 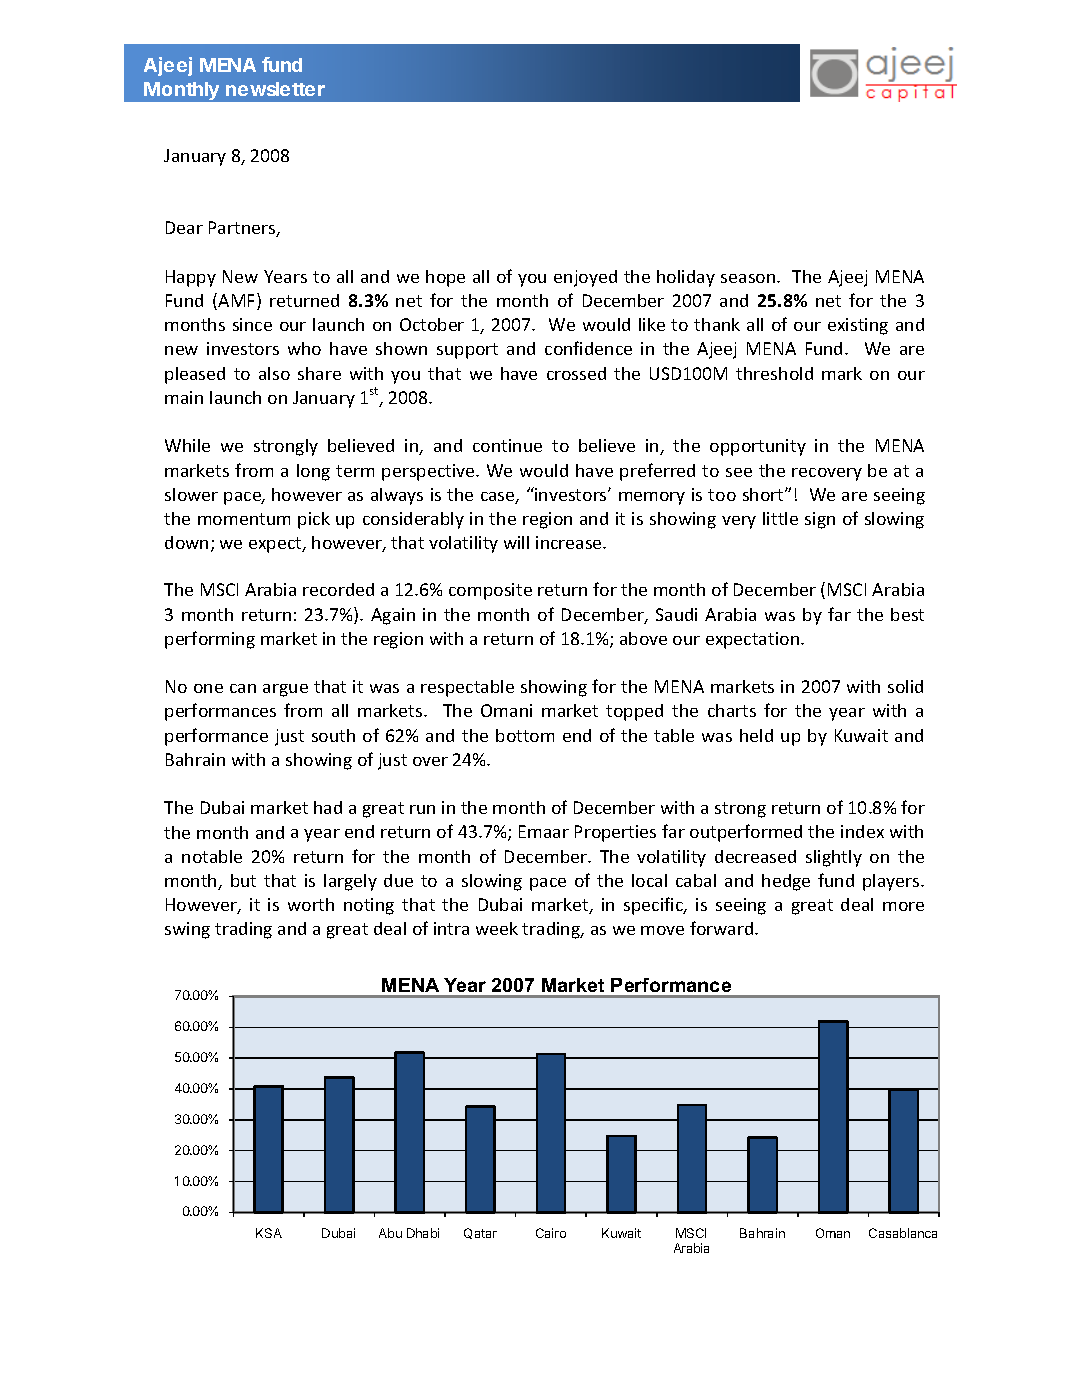 I want to click on Properties, so click(x=615, y=833).
